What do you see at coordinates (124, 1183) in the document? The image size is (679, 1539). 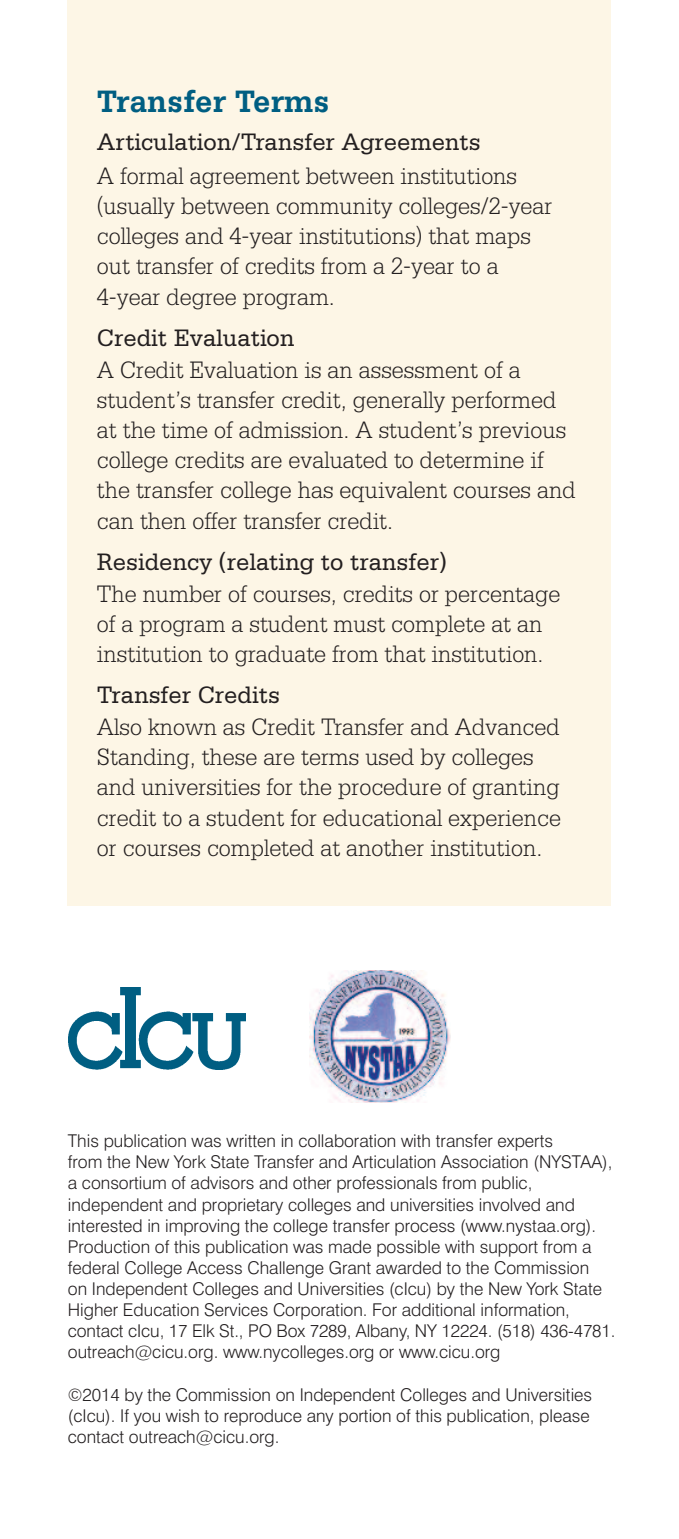 I see `consortium` at bounding box center [124, 1183].
